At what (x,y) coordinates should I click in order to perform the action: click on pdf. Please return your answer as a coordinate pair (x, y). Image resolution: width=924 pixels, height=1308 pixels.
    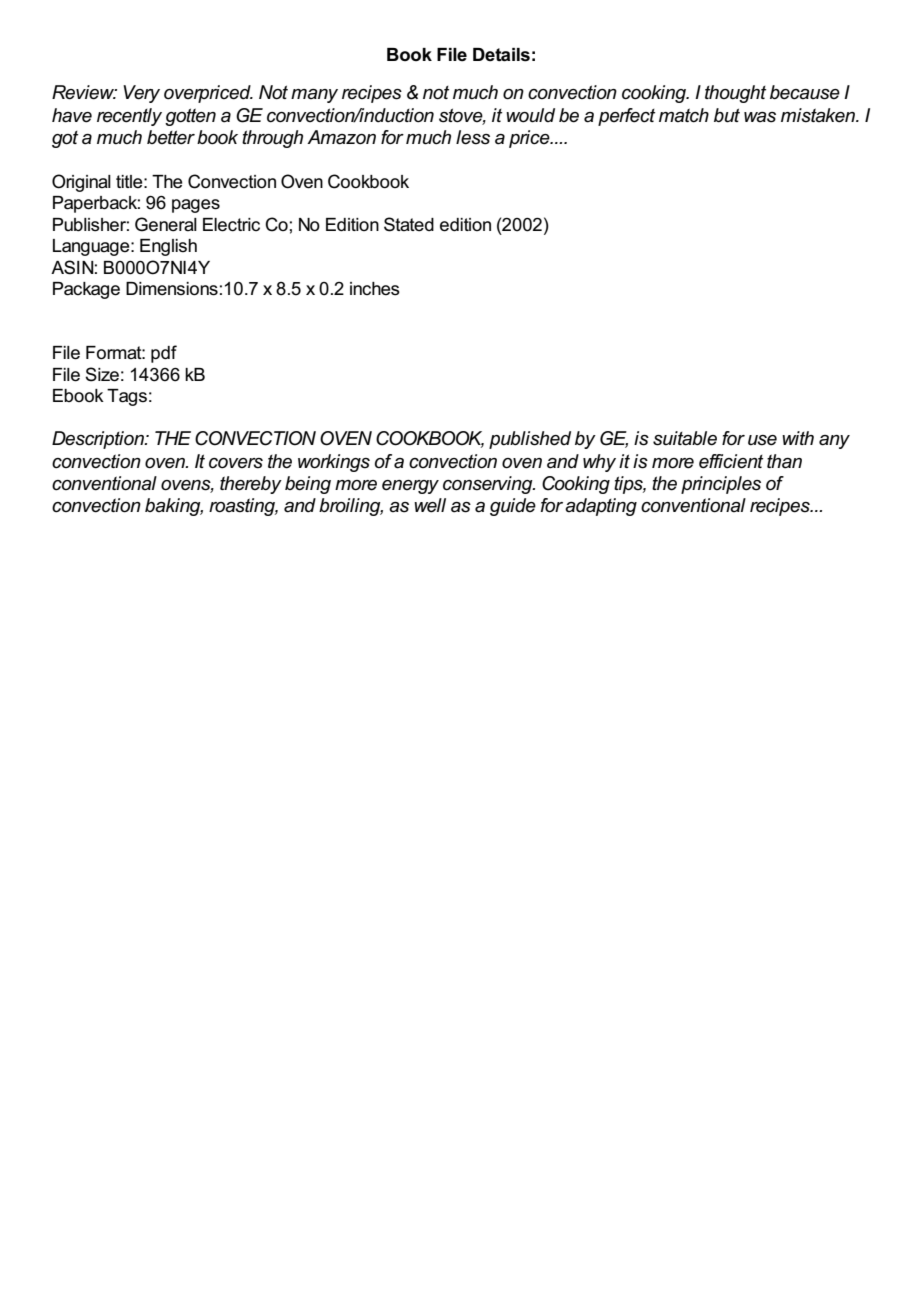
    Looking at the image, I should click on (164, 354).
